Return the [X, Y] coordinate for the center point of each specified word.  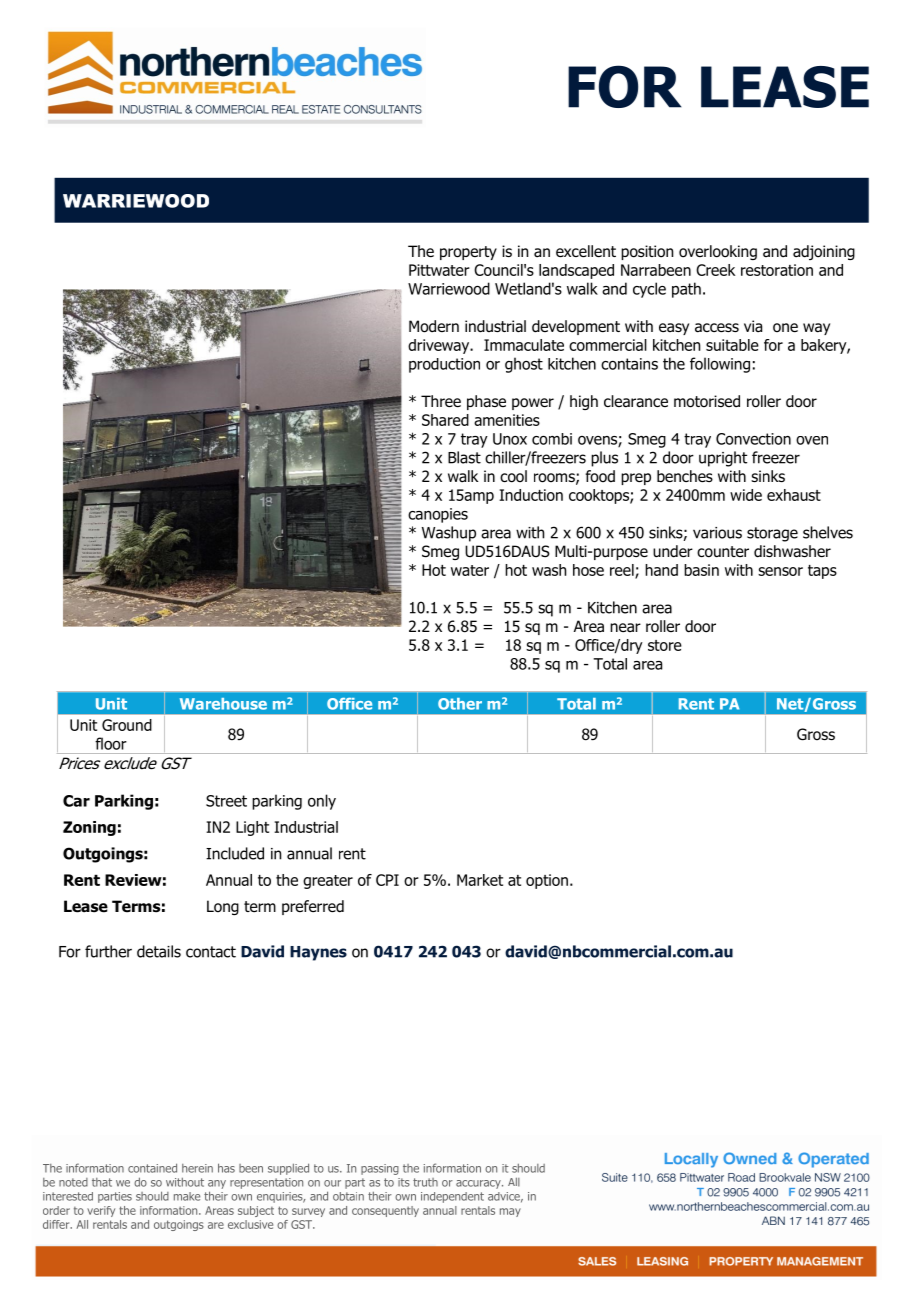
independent [452, 1197]
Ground [127, 725]
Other [460, 704]
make [187, 1196]
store [665, 645]
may [510, 1212]
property [468, 253]
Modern [434, 326]
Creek [715, 270]
